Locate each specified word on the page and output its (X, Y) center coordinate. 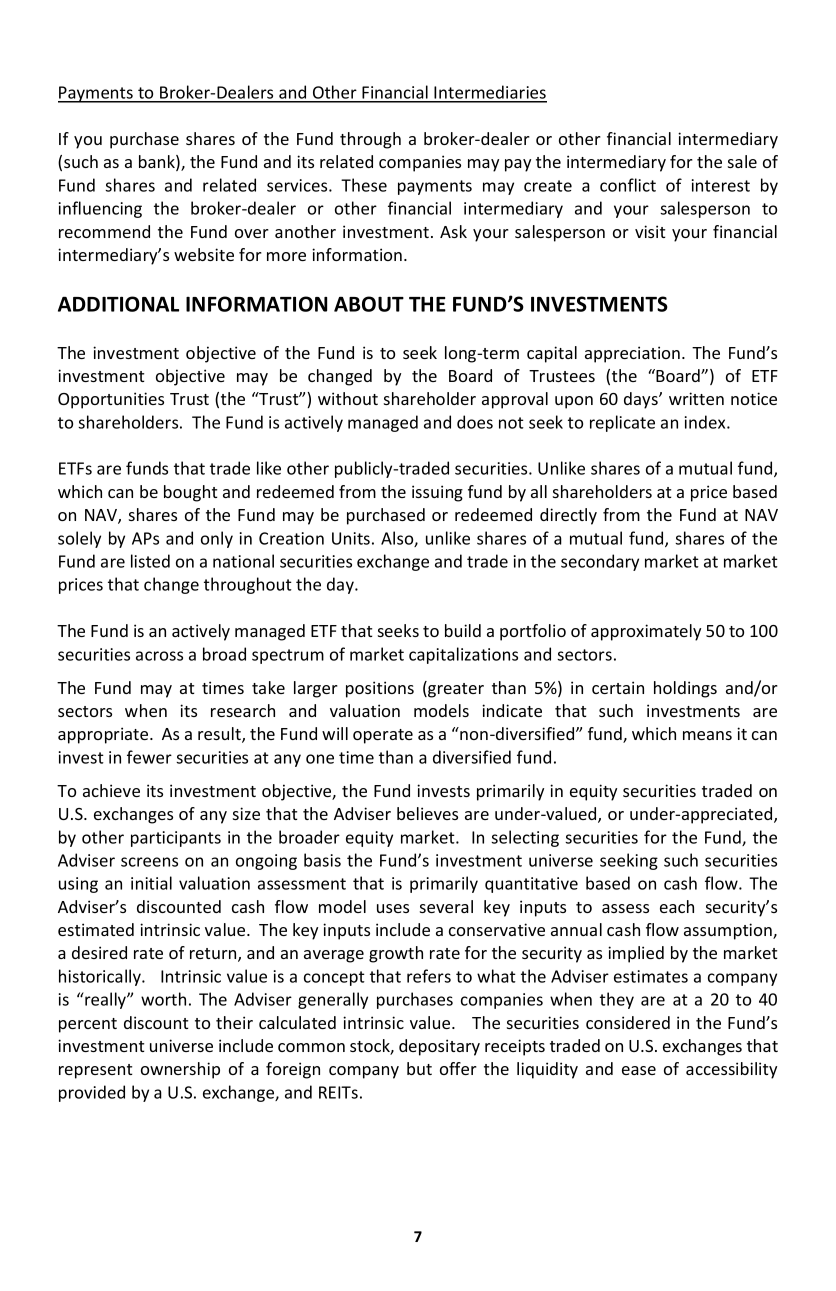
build (463, 630)
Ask (453, 231)
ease (639, 1070)
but (419, 1068)
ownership (180, 1070)
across (159, 656)
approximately (646, 632)
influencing (100, 209)
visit (650, 231)
